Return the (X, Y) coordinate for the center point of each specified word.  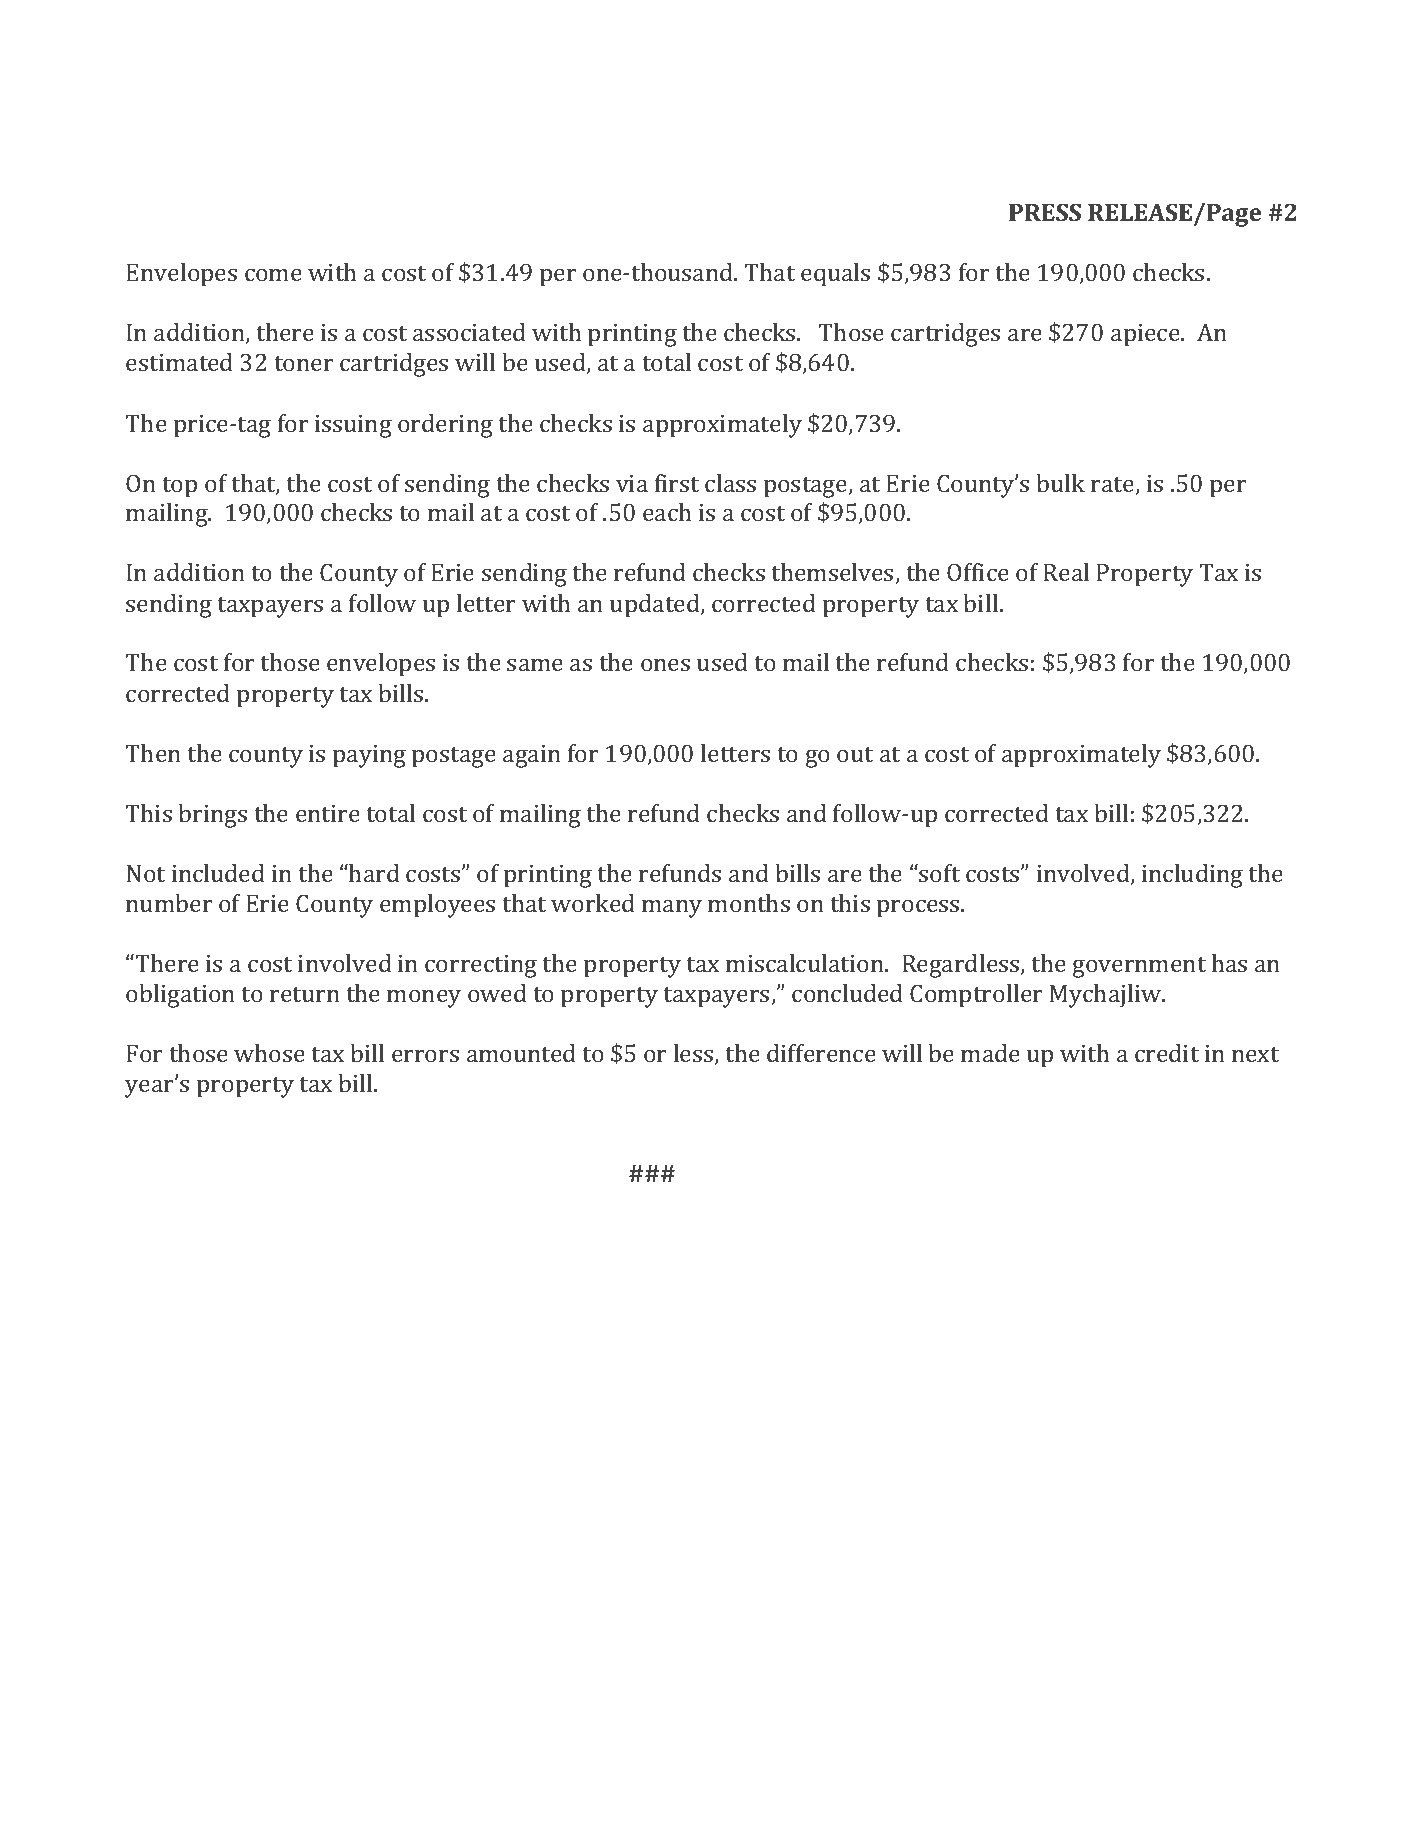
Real (1066, 572)
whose (269, 1053)
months (749, 903)
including (1192, 876)
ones (665, 665)
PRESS (1045, 212)
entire (328, 813)
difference (821, 1053)
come (273, 275)
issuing (353, 426)
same (535, 665)
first (677, 483)
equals (835, 275)
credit (1167, 1053)
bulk (1060, 483)
